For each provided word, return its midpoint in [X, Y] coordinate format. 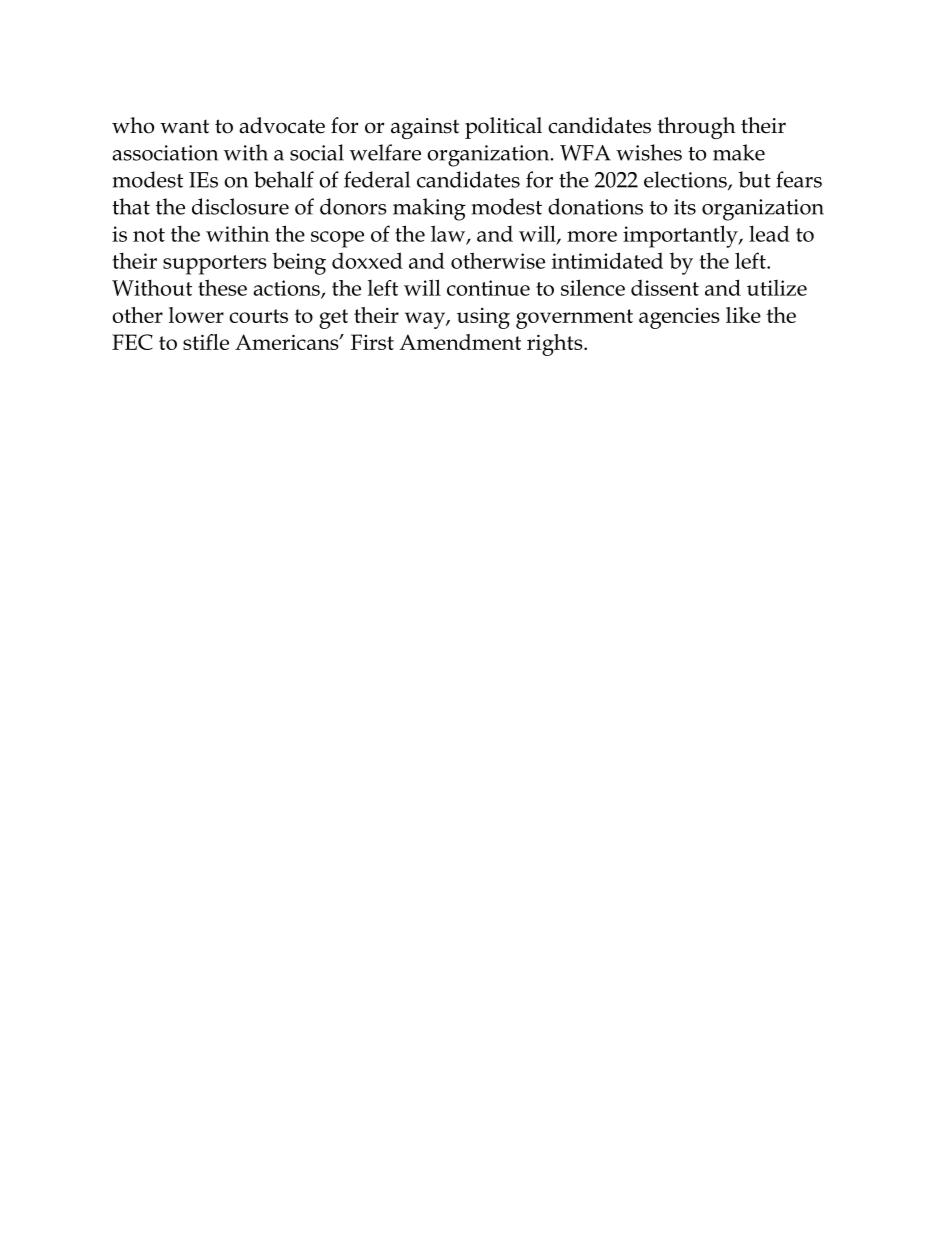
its [685, 207]
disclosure [240, 206]
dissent [665, 287]
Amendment [460, 342]
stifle [206, 342]
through [697, 128]
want [184, 127]
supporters [215, 265]
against [425, 128]
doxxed [367, 260]
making [429, 209]
